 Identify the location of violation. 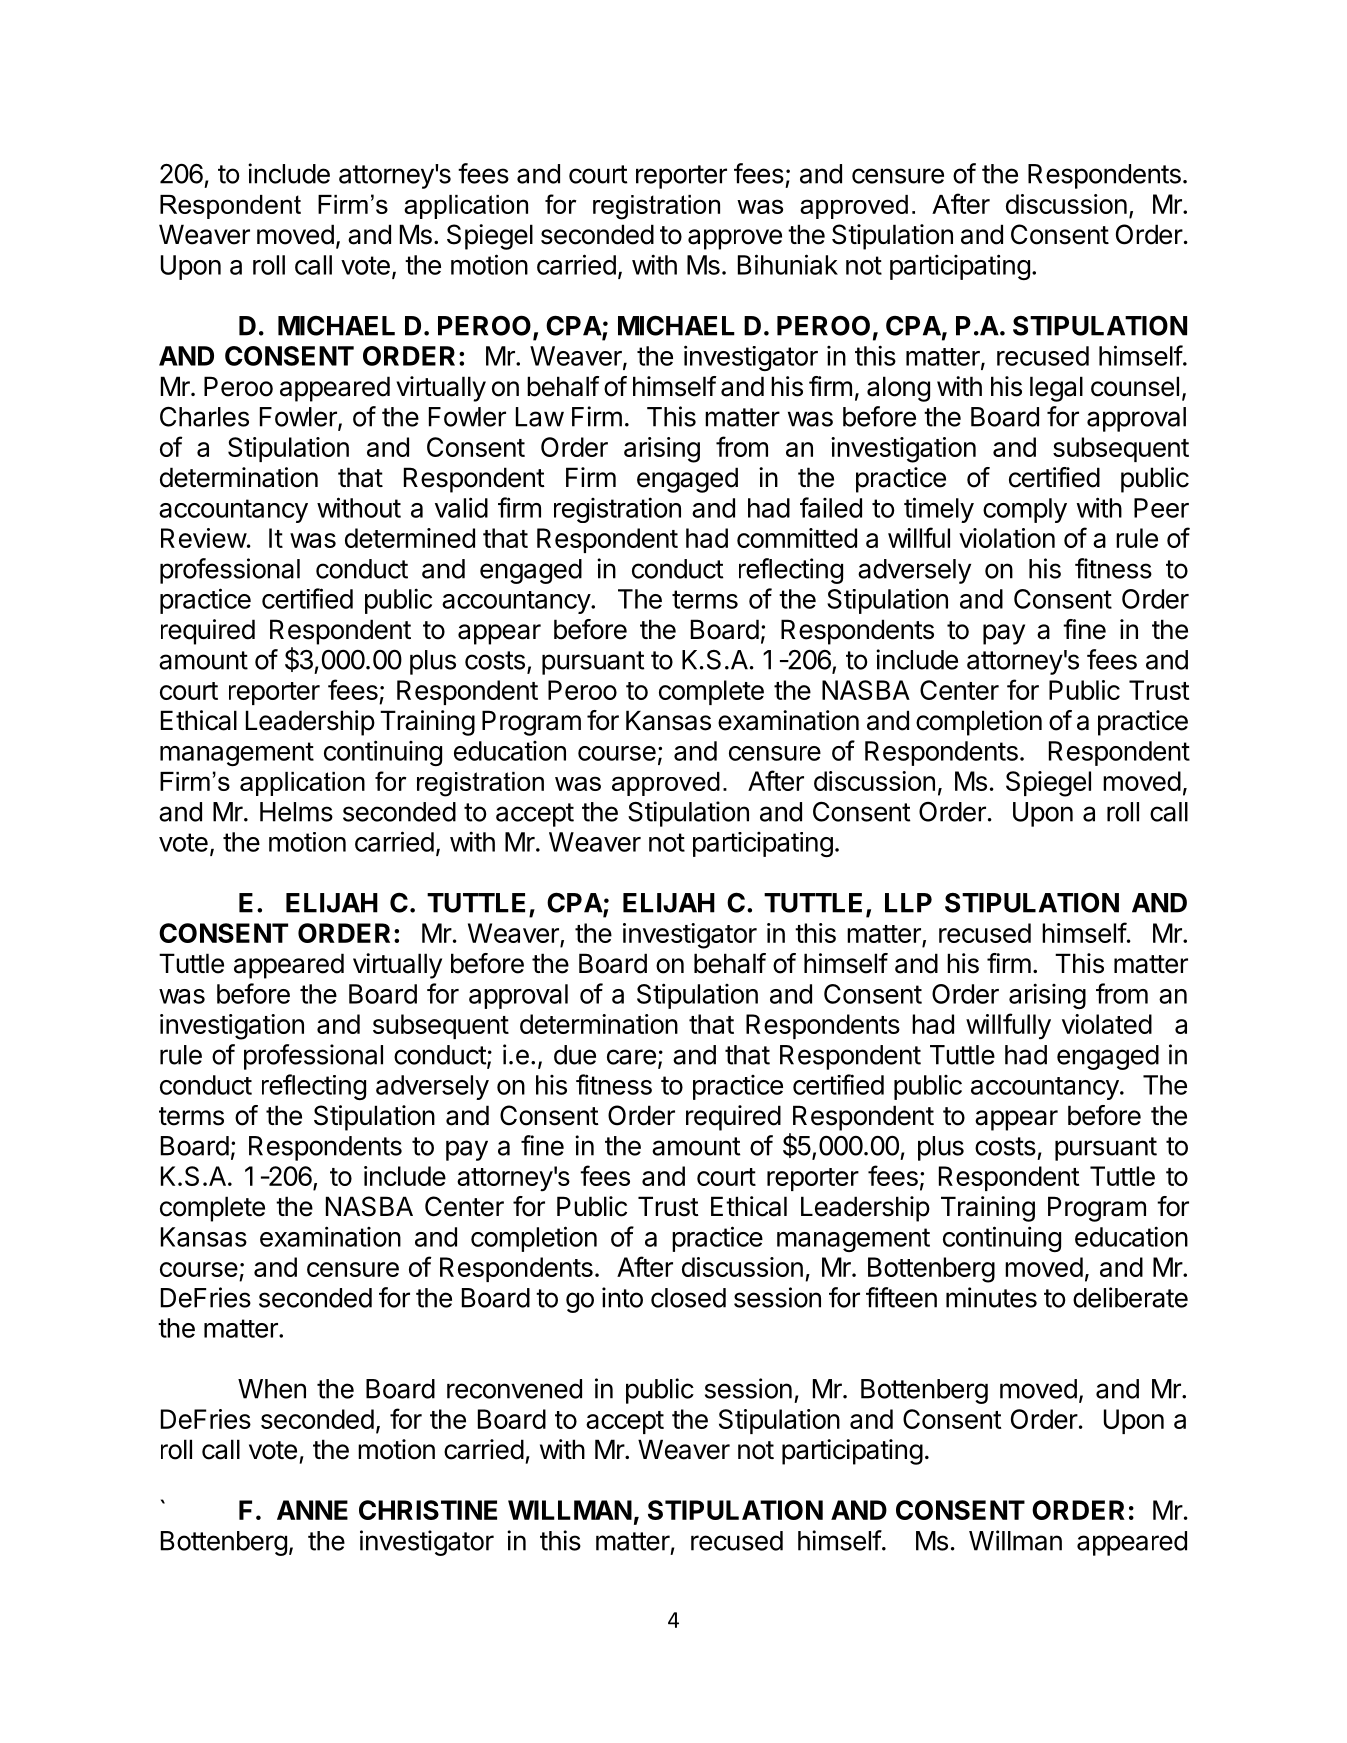
(1007, 538).
